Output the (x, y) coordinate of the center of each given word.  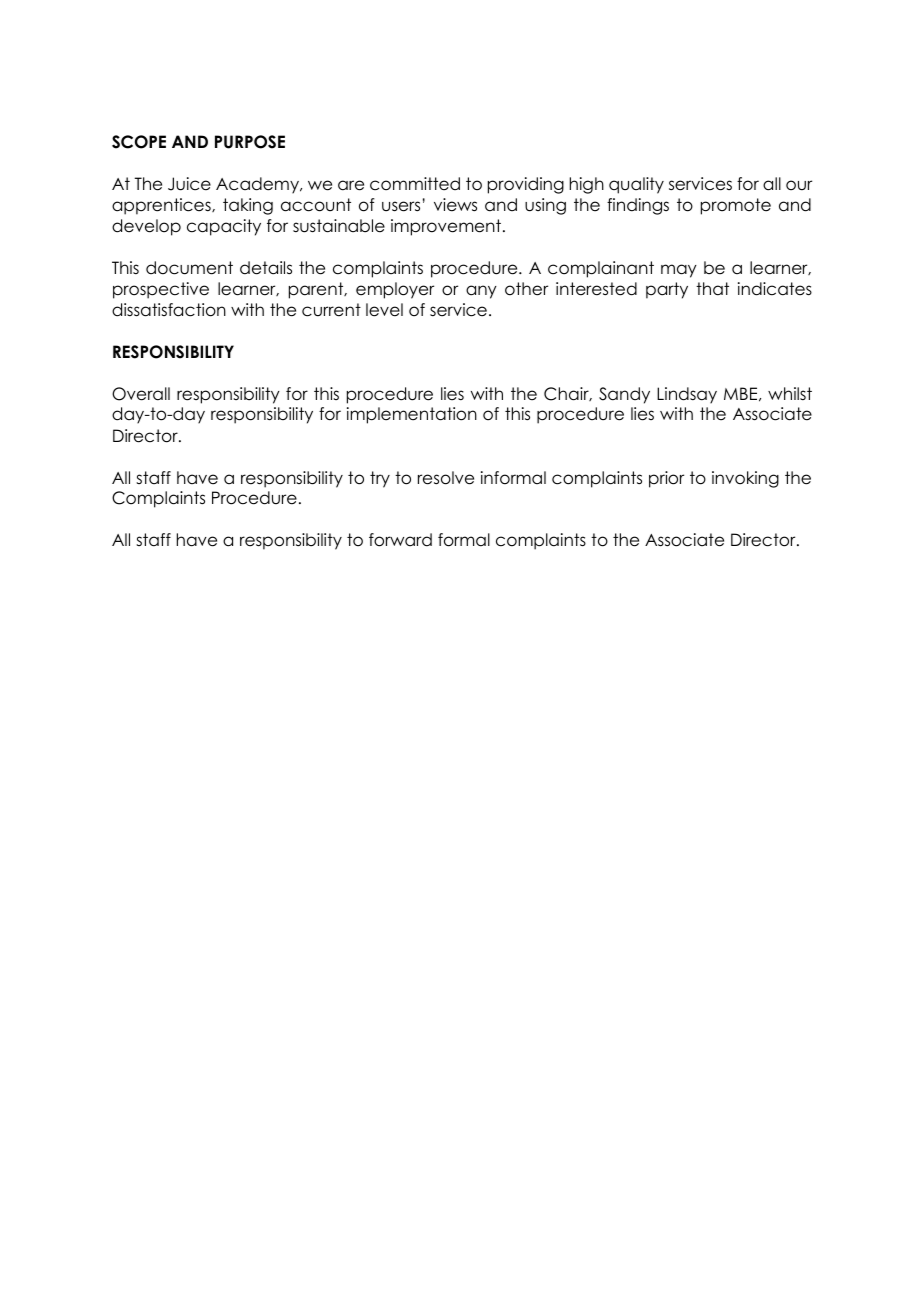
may (679, 271)
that (712, 289)
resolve (446, 478)
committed (415, 184)
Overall (141, 394)
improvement (446, 227)
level (384, 310)
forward (400, 540)
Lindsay (687, 395)
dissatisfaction (169, 310)
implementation (412, 415)
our (799, 185)
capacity (224, 227)
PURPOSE (250, 142)
